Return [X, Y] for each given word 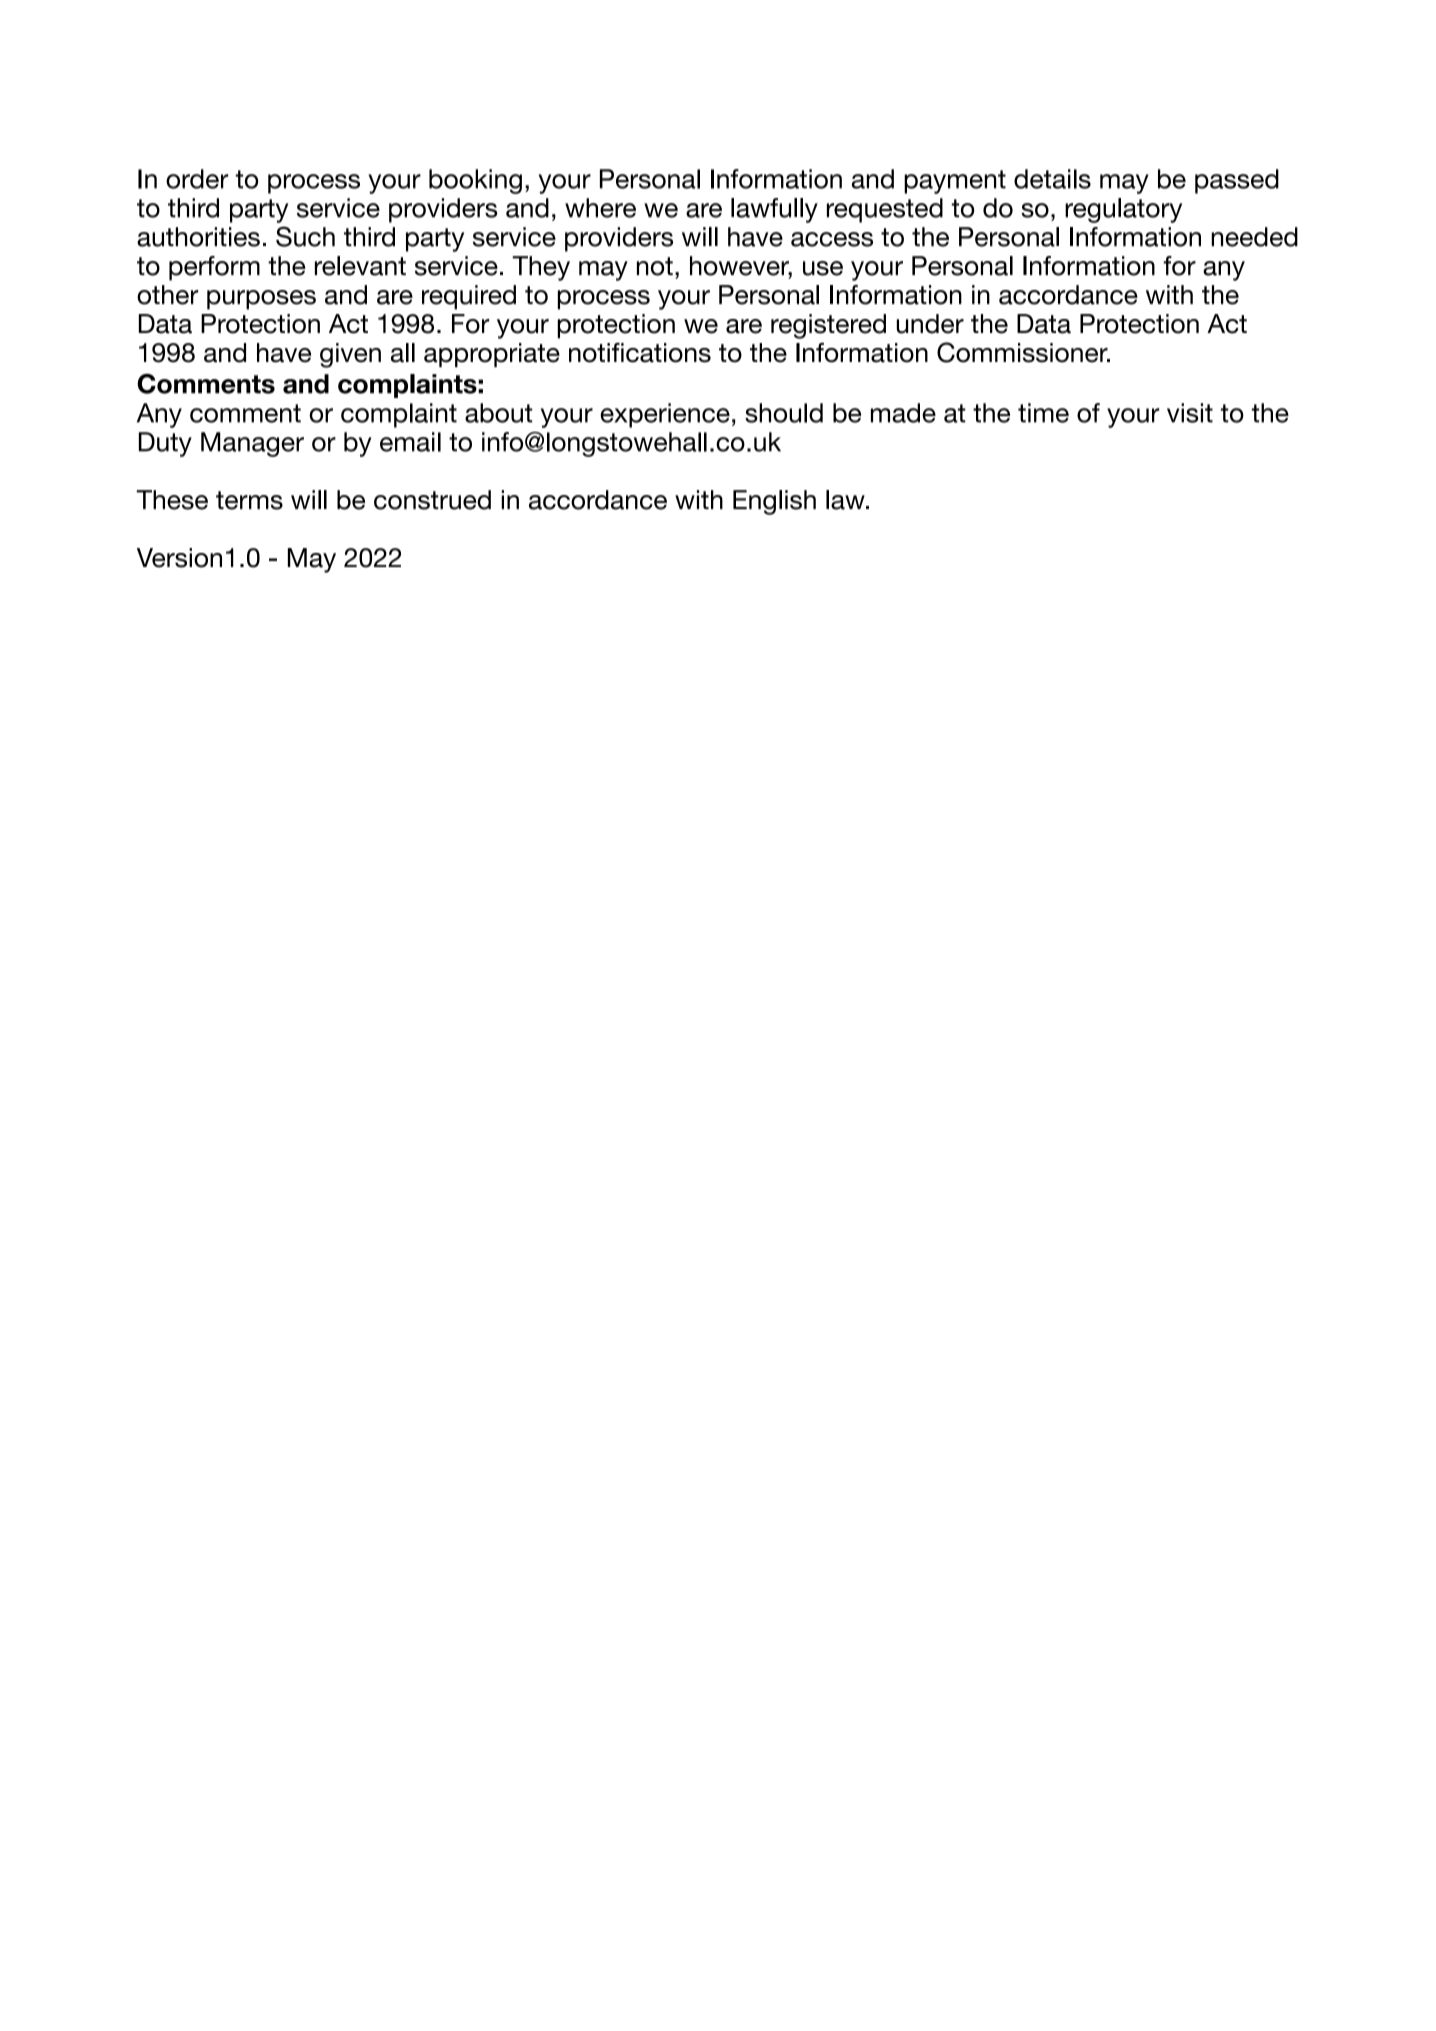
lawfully [774, 210]
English [774, 502]
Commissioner [1023, 352]
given [350, 355]
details [1052, 179]
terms [249, 500]
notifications [640, 353]
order [197, 179]
